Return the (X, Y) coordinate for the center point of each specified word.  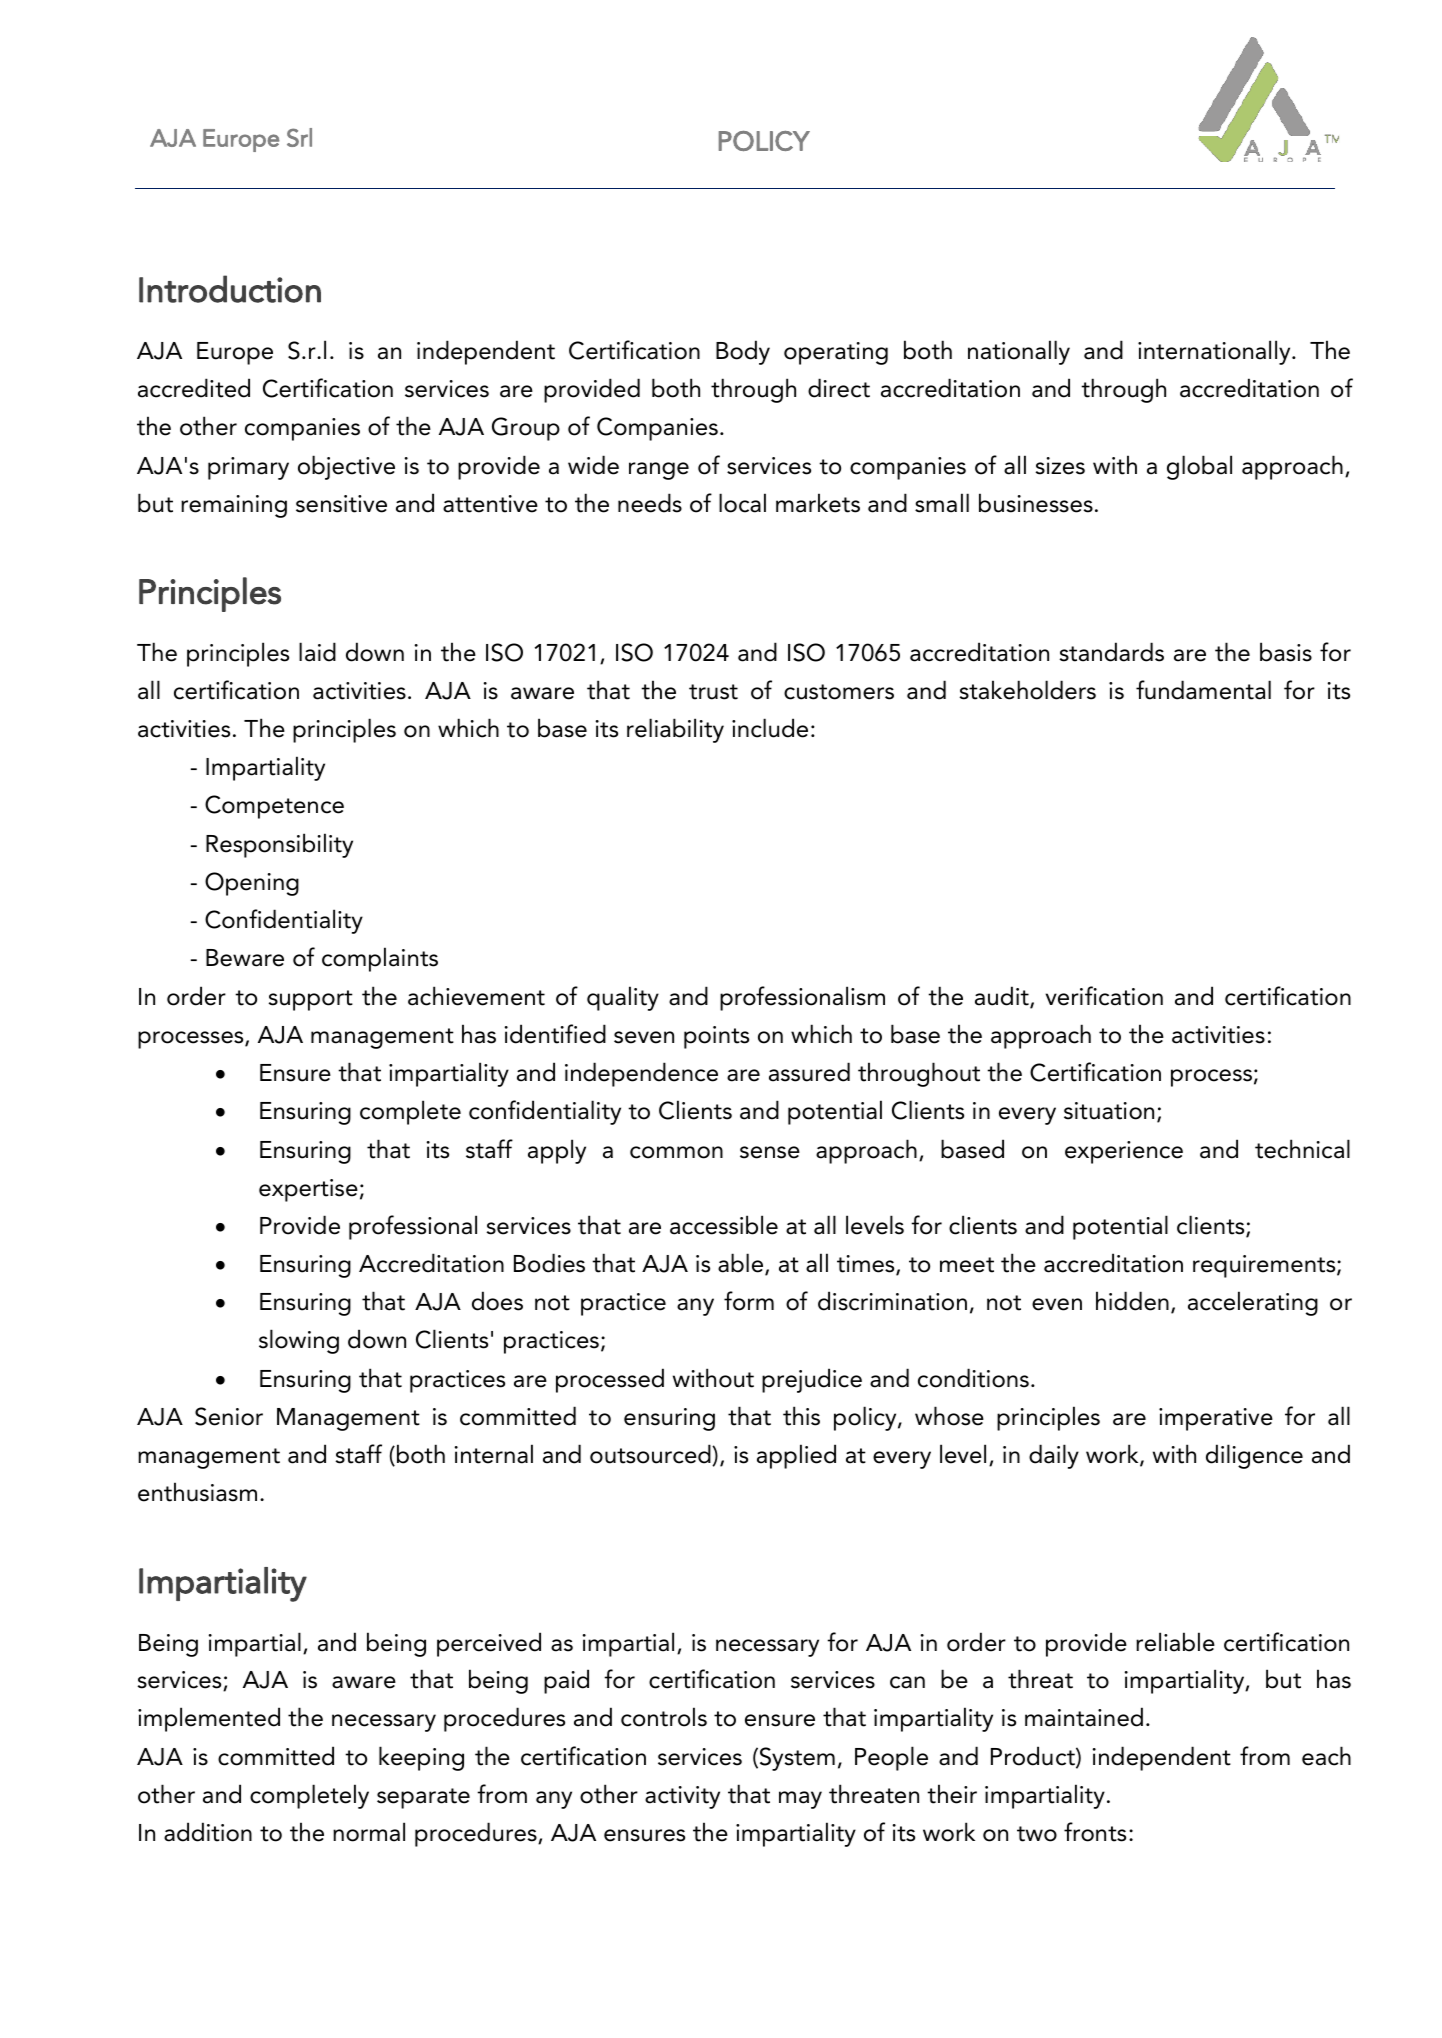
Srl (299, 137)
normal (369, 1832)
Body (743, 352)
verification (1104, 996)
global (1199, 467)
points (716, 1037)
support (310, 1000)
